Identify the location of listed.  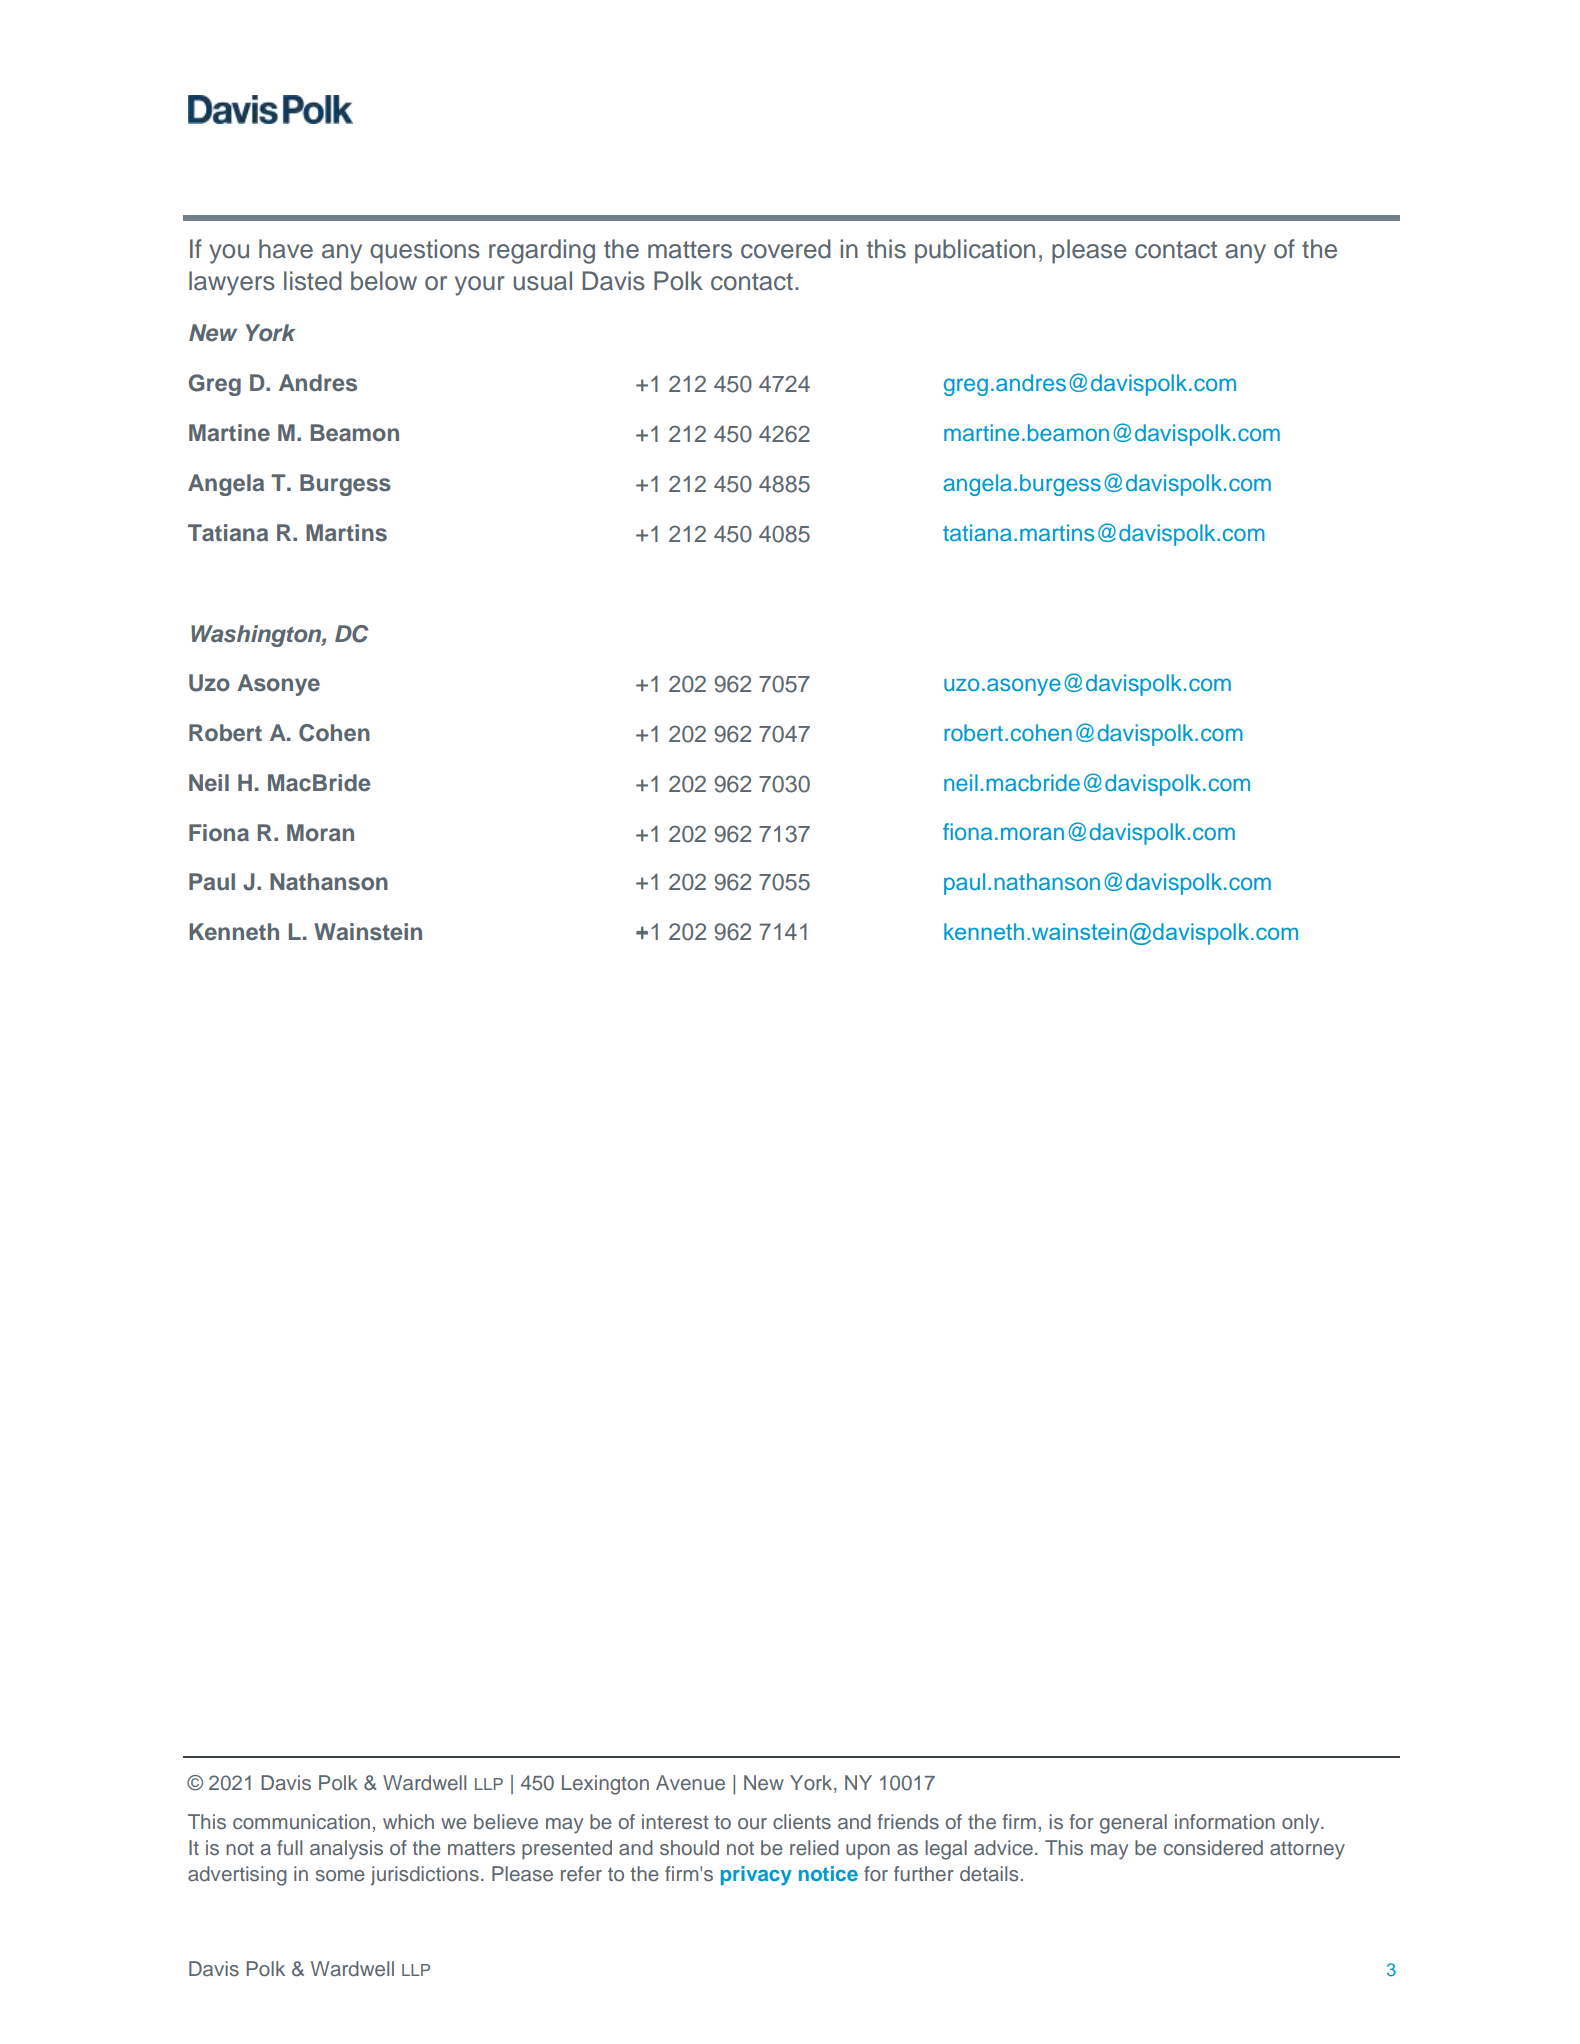
(313, 281).
